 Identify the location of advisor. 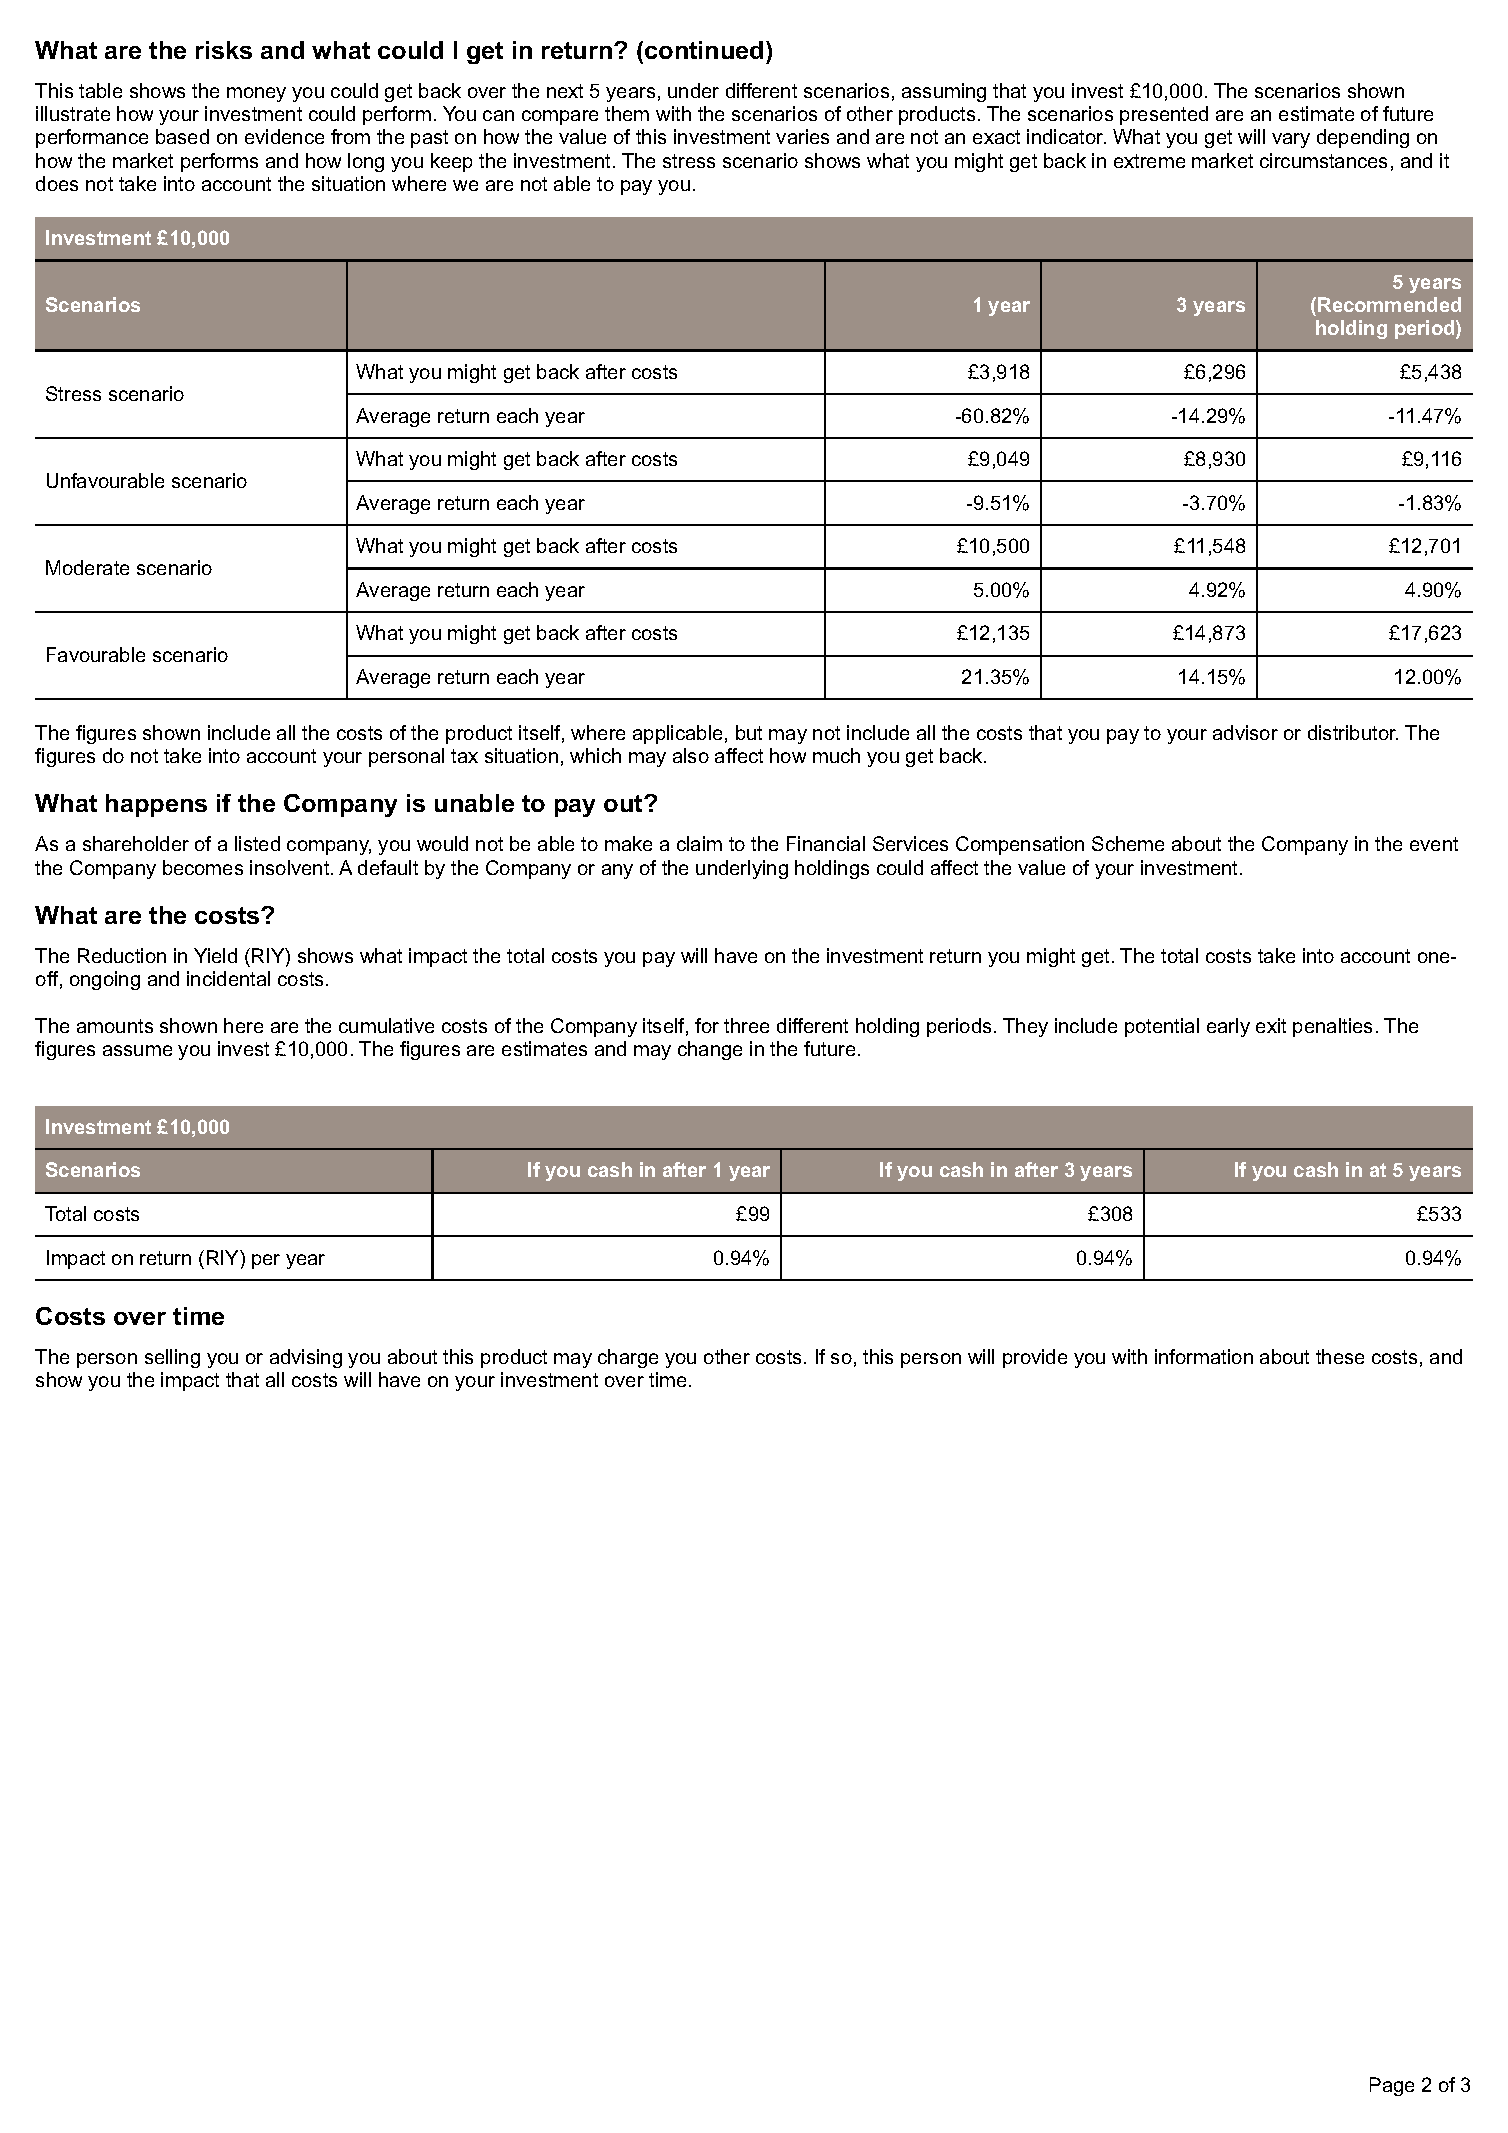
(1245, 732).
